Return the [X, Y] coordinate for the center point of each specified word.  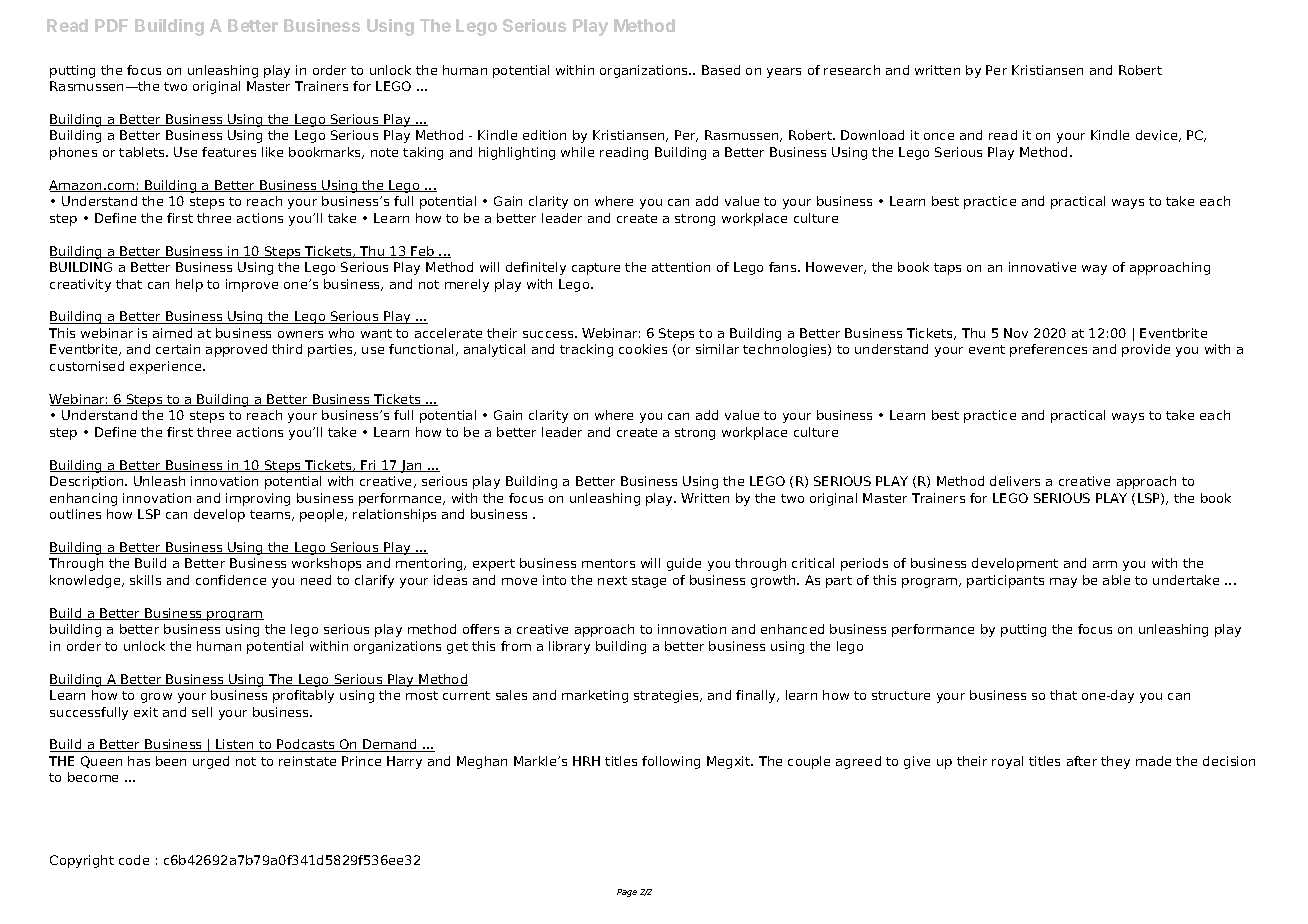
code [134, 860]
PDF [111, 25]
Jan [411, 466]
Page [627, 893]
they [1115, 762]
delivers [1015, 481]
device [1158, 136]
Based [721, 70]
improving [258, 499]
